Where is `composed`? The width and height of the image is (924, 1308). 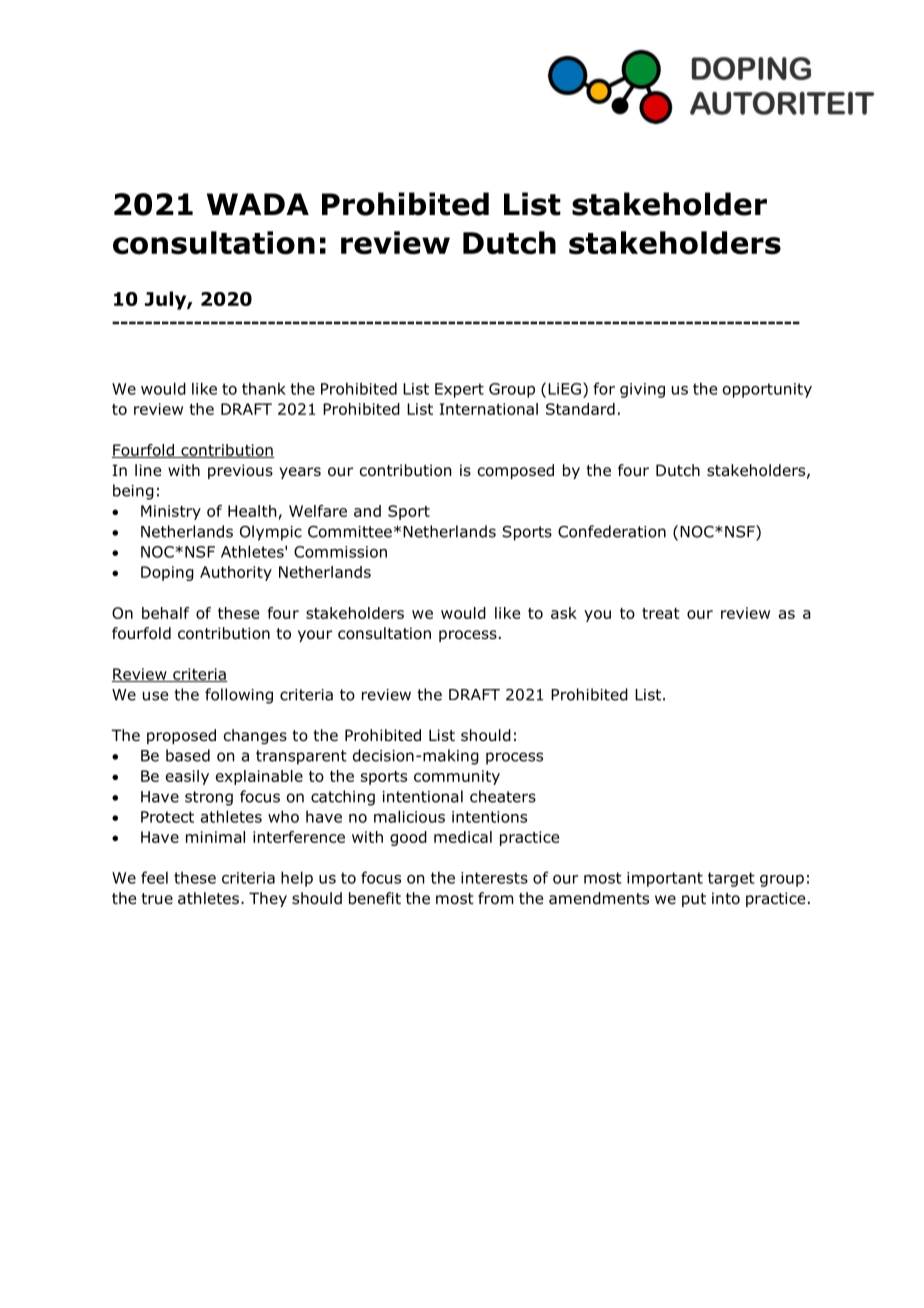
composed is located at coordinates (516, 471).
